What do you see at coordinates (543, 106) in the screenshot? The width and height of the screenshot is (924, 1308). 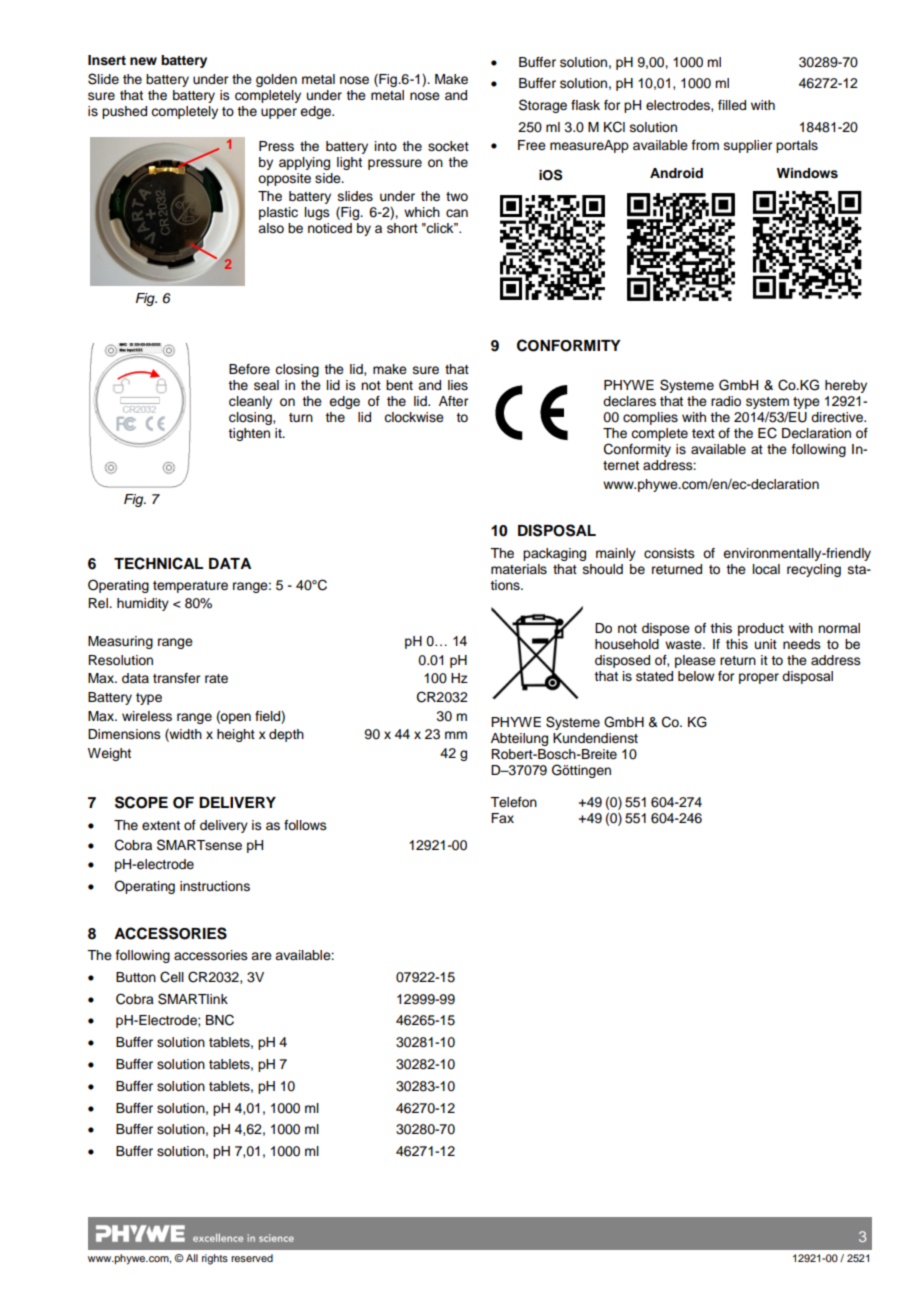 I see `Storage` at bounding box center [543, 106].
